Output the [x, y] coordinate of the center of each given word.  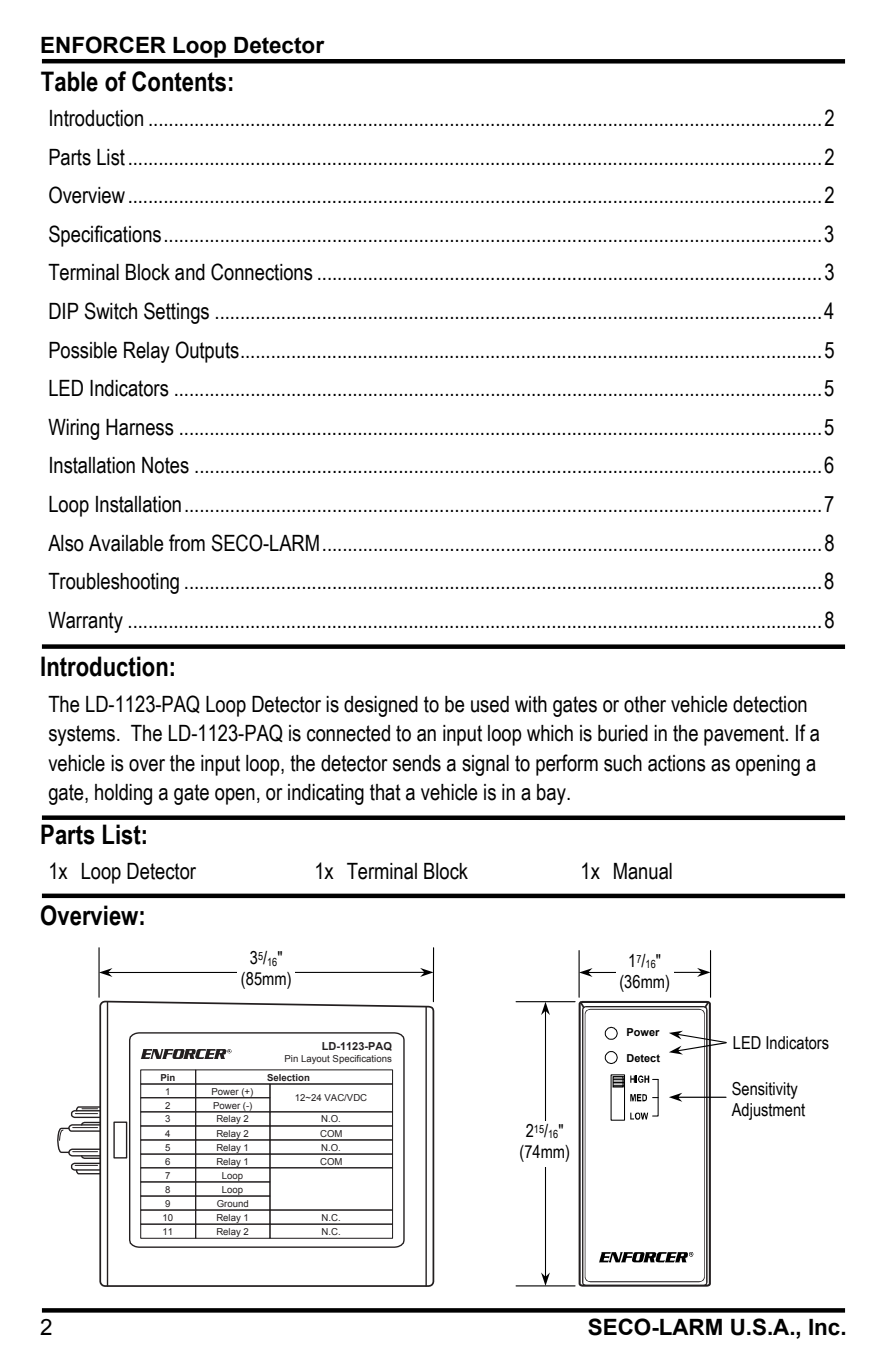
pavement [745, 735]
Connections [262, 272]
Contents [179, 81]
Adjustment [768, 1111]
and [190, 272]
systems [82, 735]
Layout [315, 1059]
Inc [824, 1327]
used [490, 704]
